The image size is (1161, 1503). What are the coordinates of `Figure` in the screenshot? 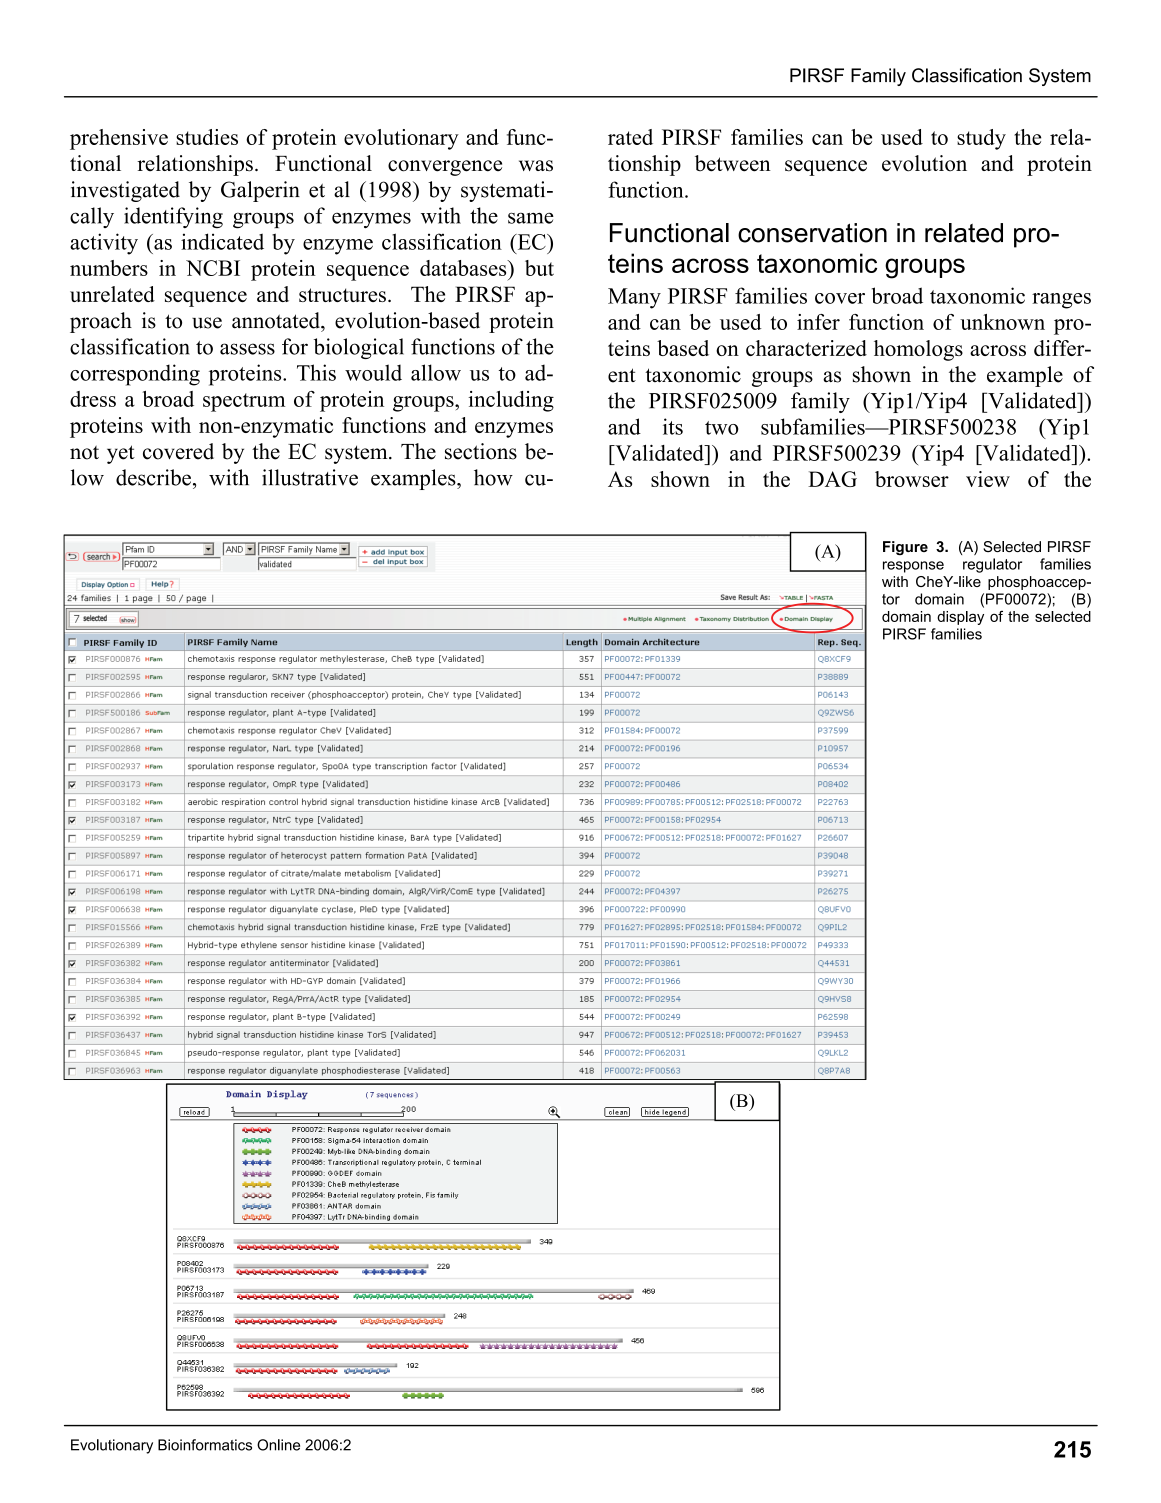 It's located at (905, 548).
